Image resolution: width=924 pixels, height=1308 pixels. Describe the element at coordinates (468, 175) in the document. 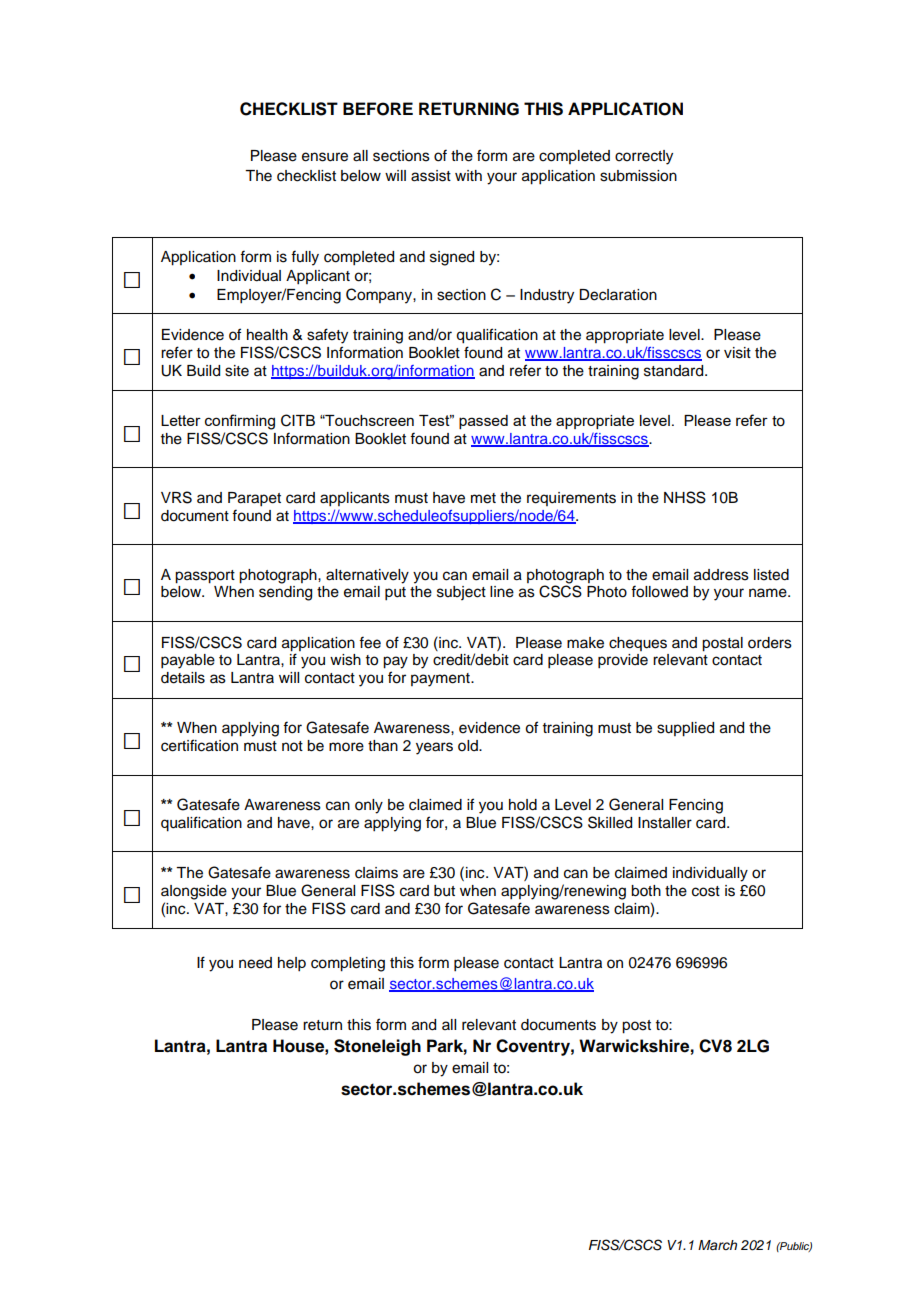

I see `with` at that location.
